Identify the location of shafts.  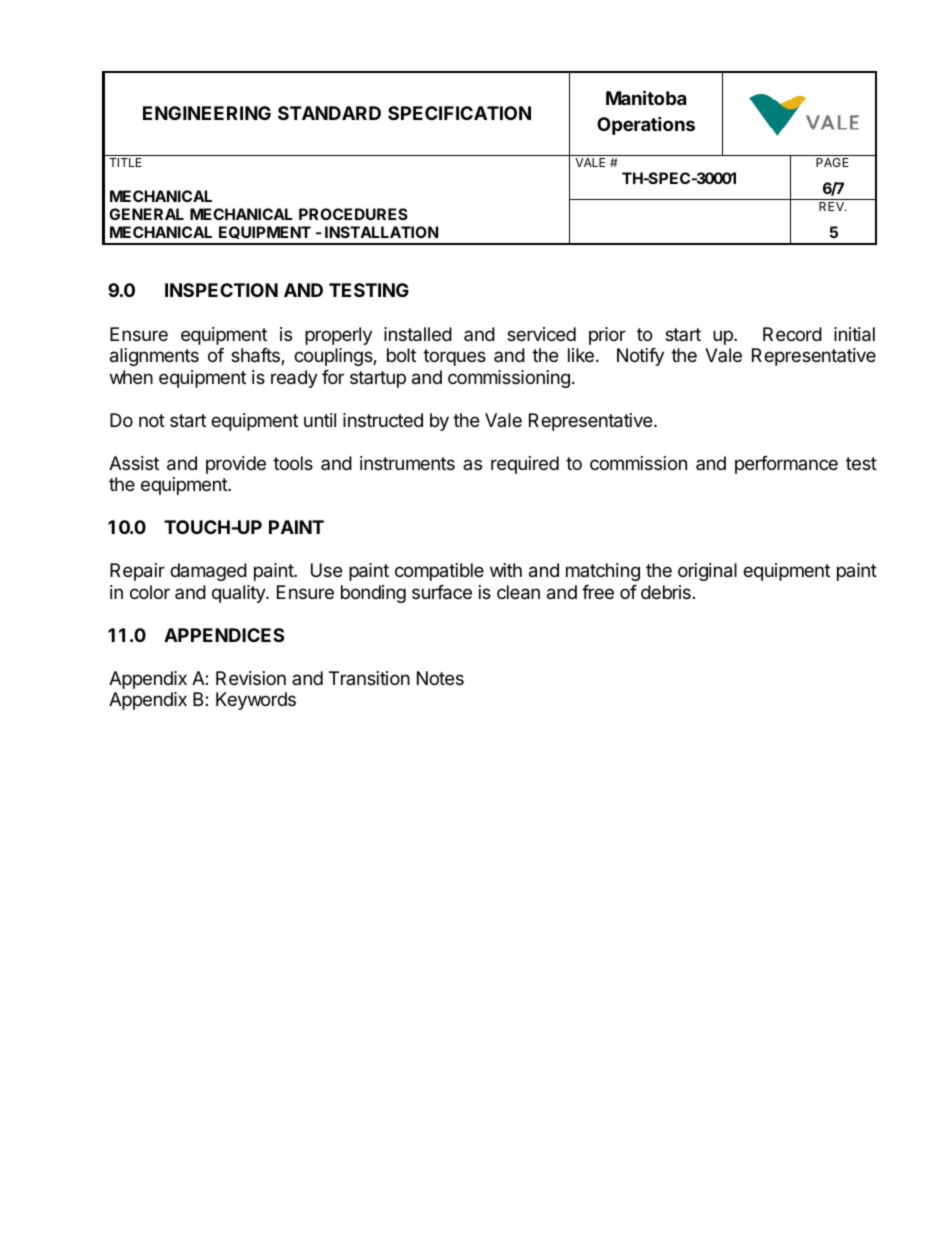
(256, 356).
